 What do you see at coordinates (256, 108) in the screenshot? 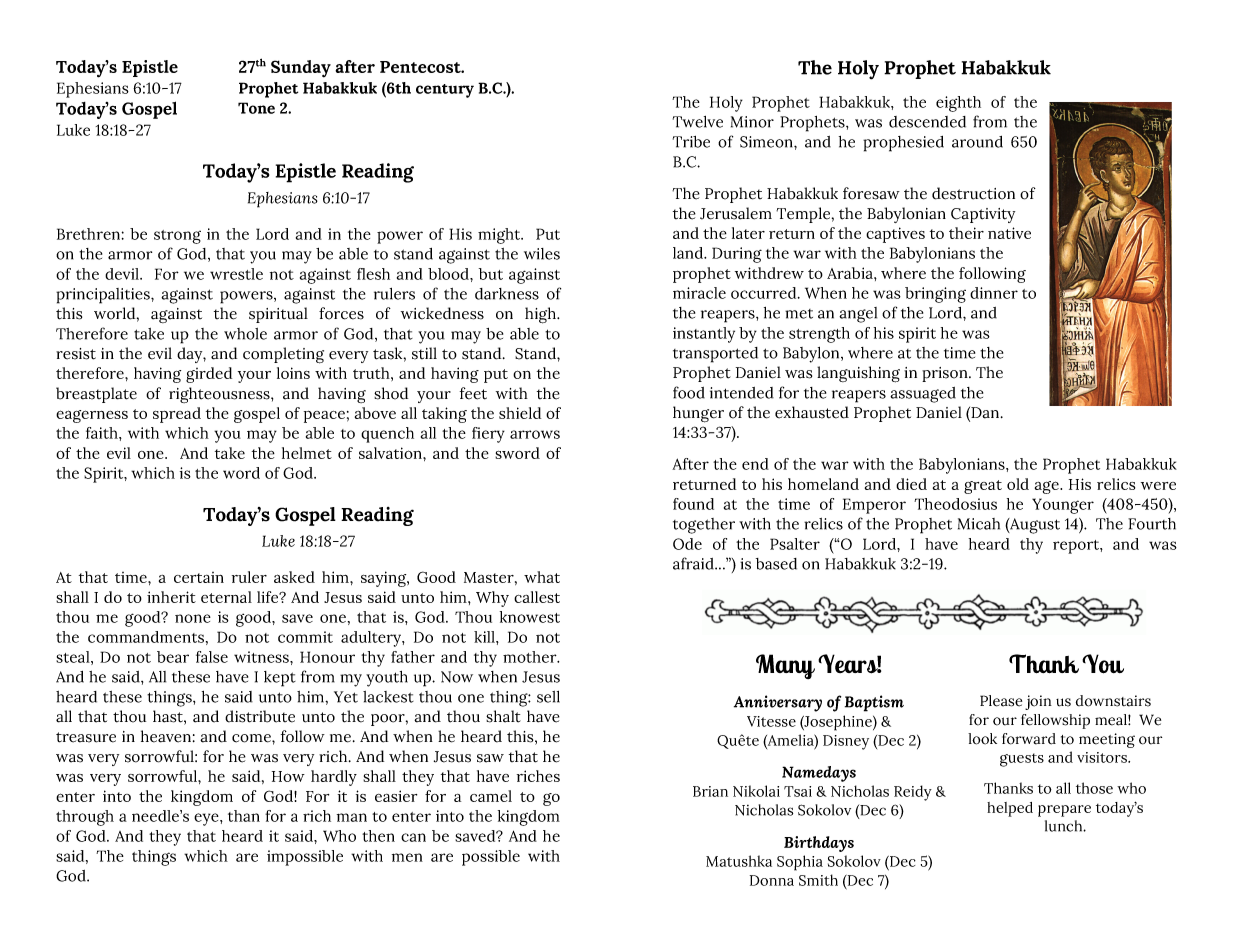
I see `Tone` at bounding box center [256, 108].
